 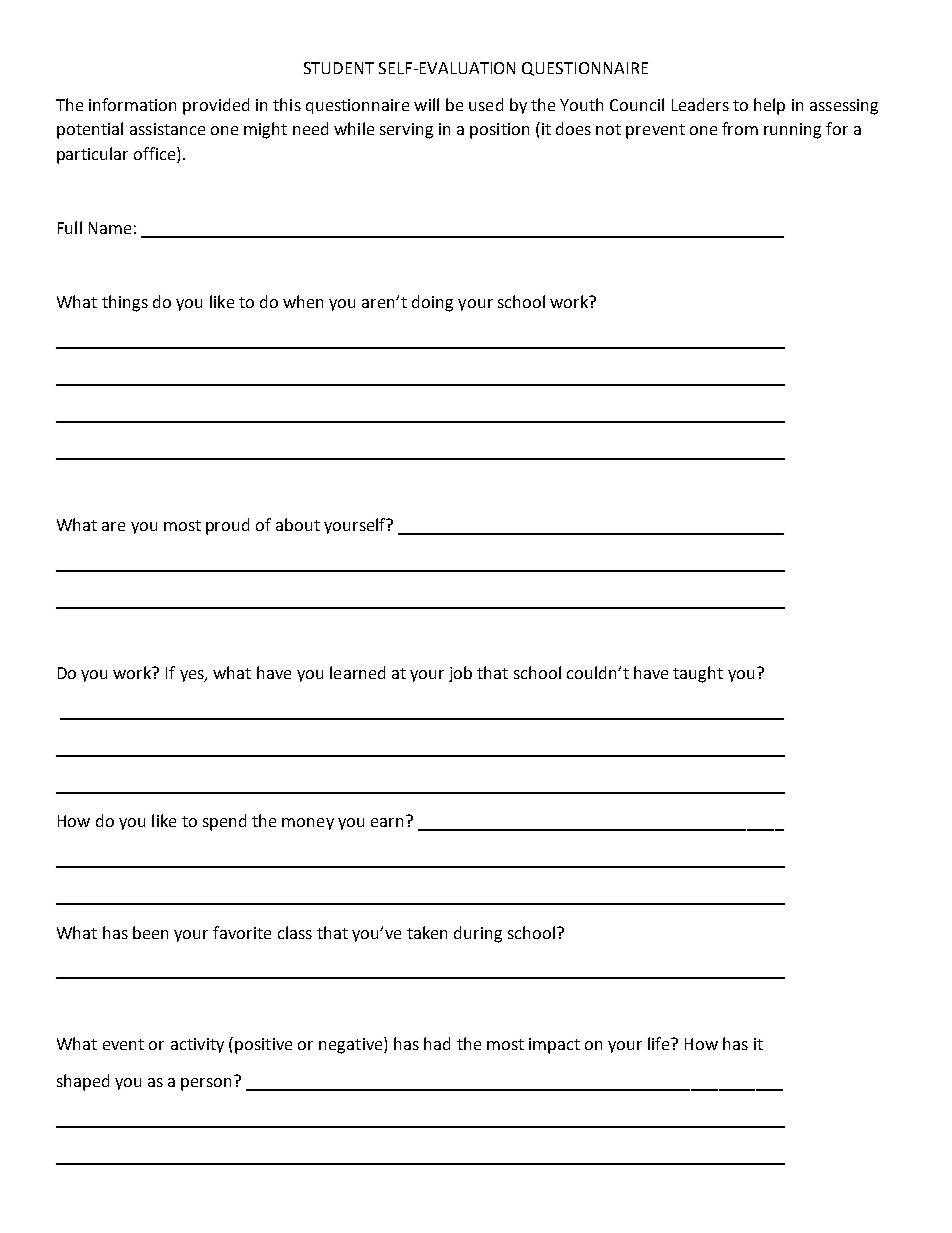 I want to click on activity, so click(x=197, y=1045).
